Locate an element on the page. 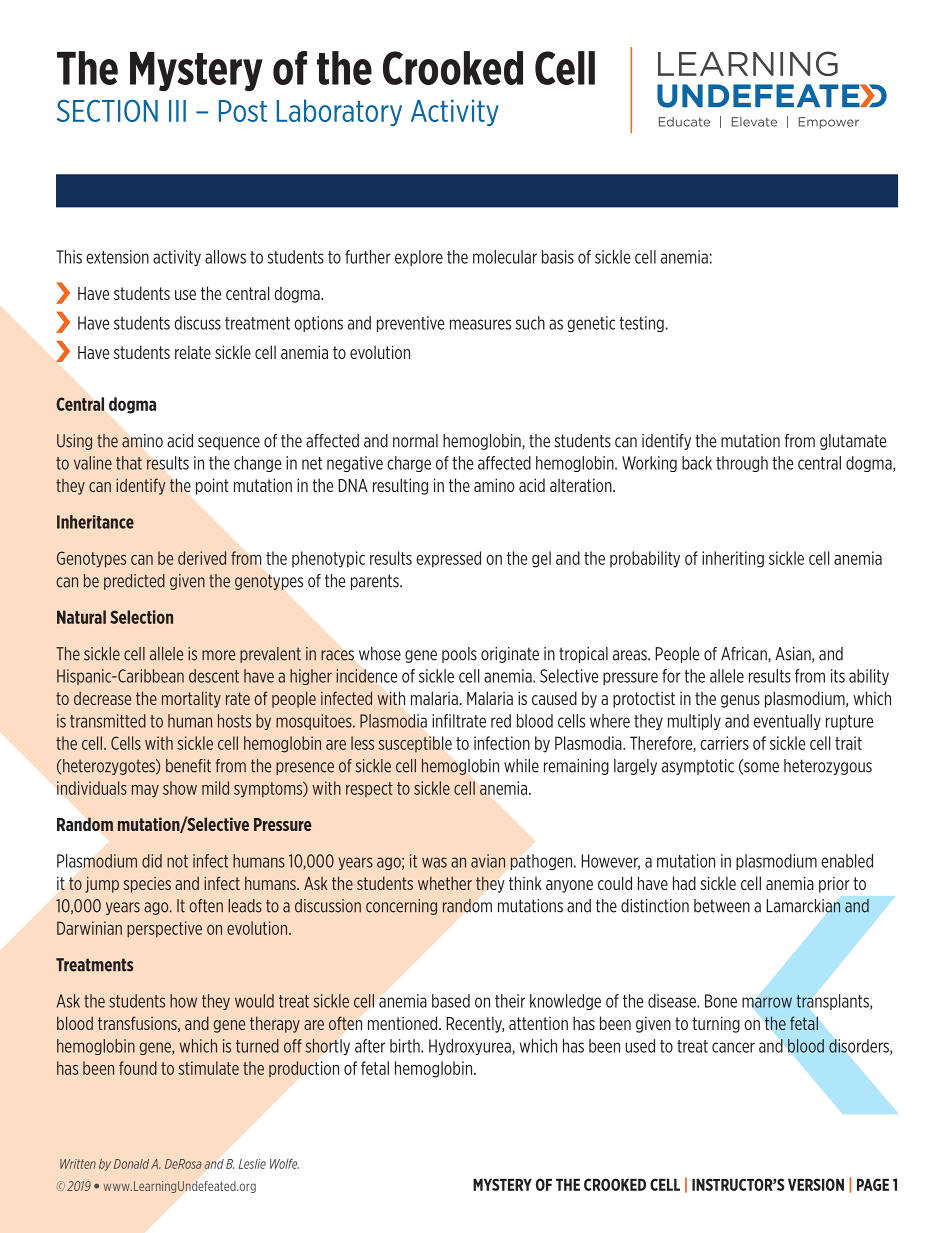 Image resolution: width=952 pixels, height=1233 pixels. African is located at coordinates (745, 655).
